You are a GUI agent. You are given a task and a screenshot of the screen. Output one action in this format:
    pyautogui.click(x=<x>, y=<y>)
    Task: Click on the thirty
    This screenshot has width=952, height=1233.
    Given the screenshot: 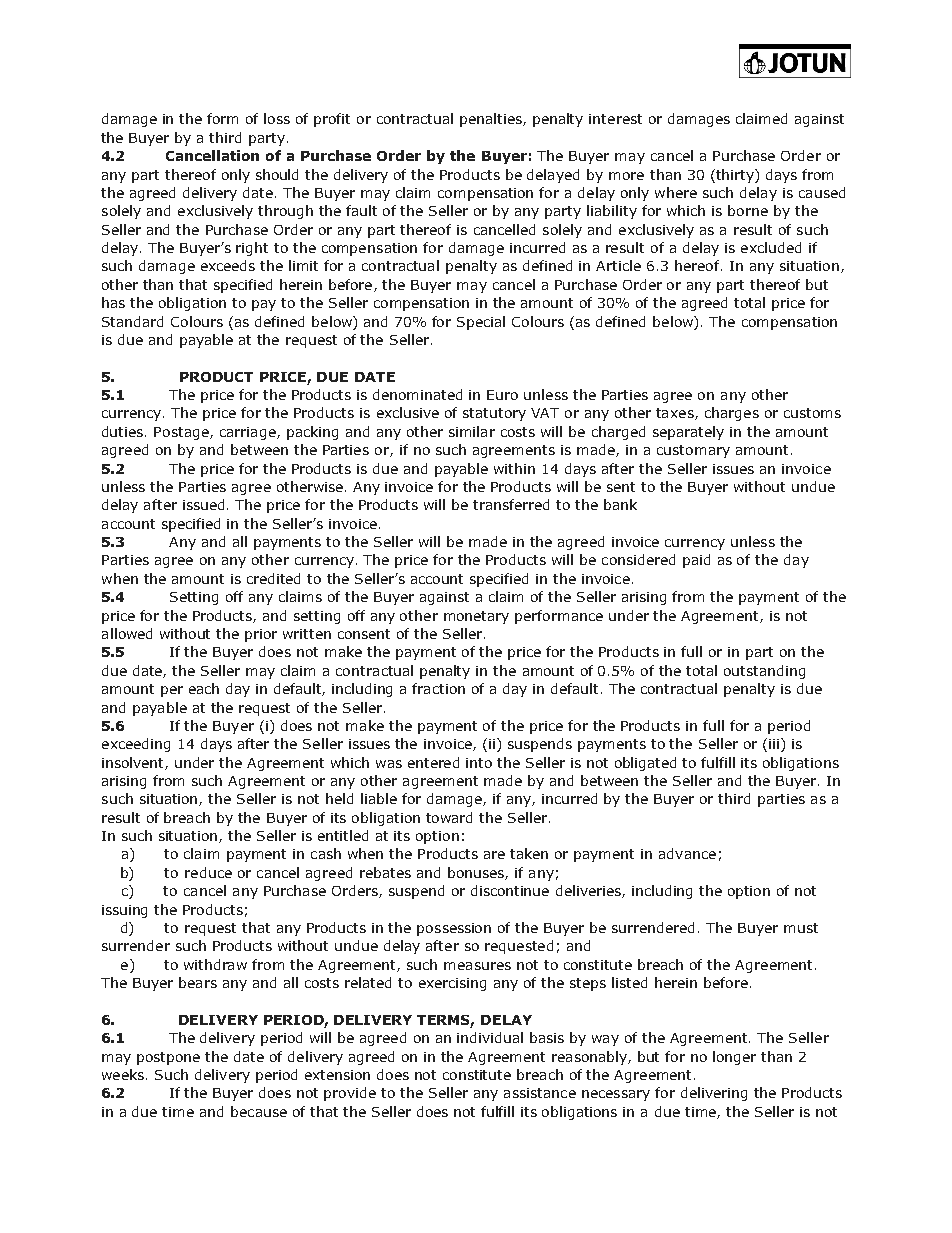 What is the action you would take?
    pyautogui.click(x=735, y=176)
